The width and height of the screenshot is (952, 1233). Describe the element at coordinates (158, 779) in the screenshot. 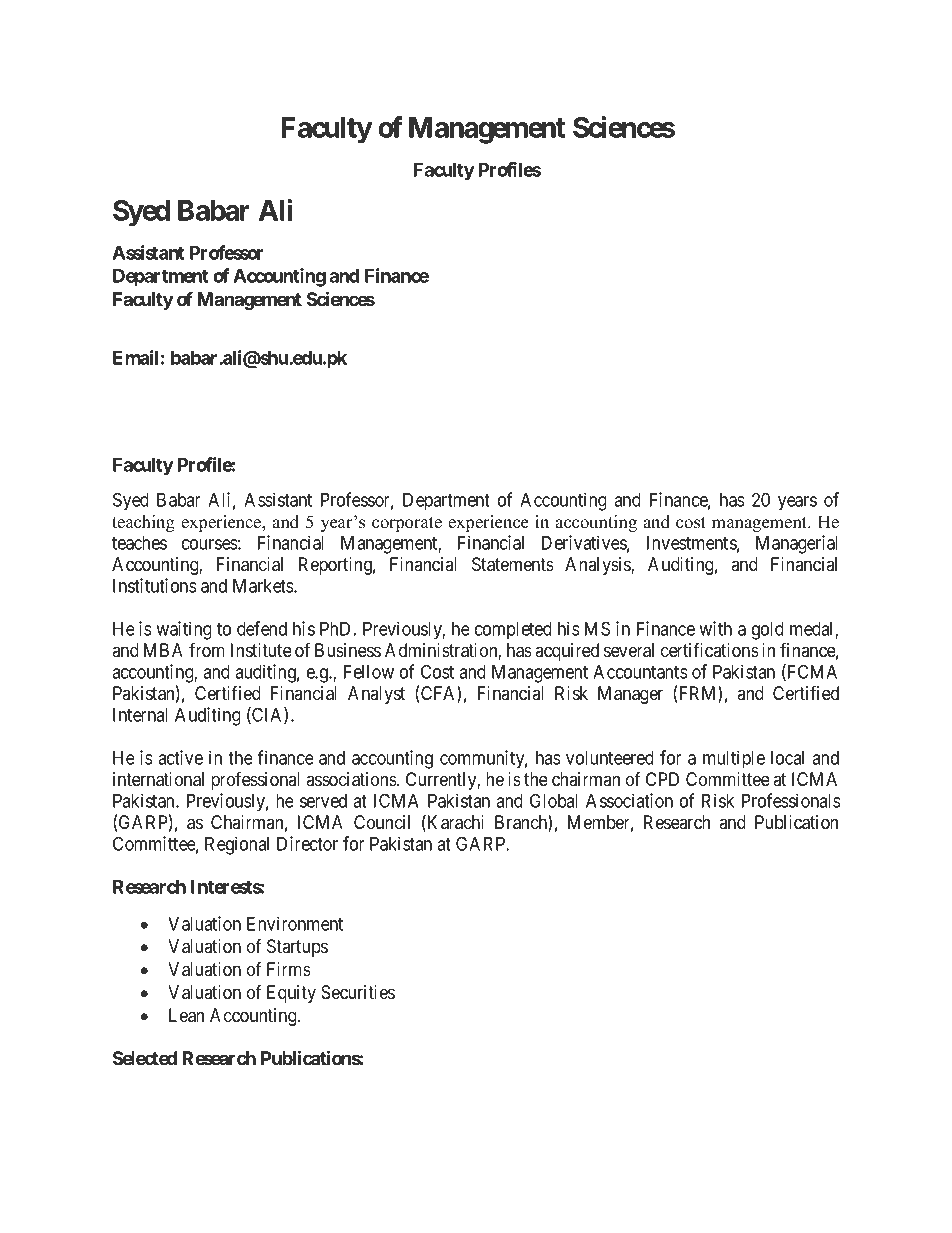

I see `international` at that location.
